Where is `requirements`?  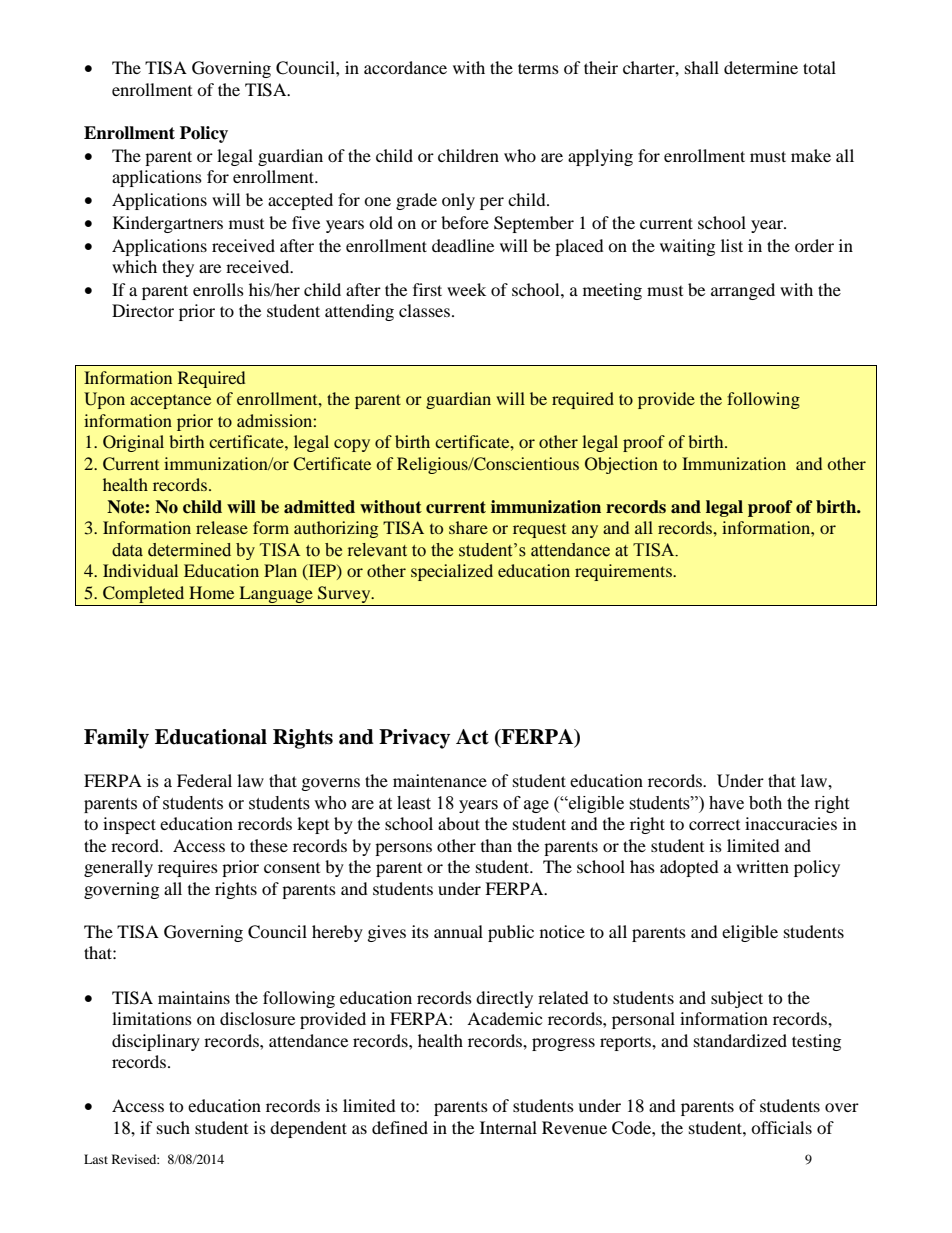
requirements is located at coordinates (624, 572).
